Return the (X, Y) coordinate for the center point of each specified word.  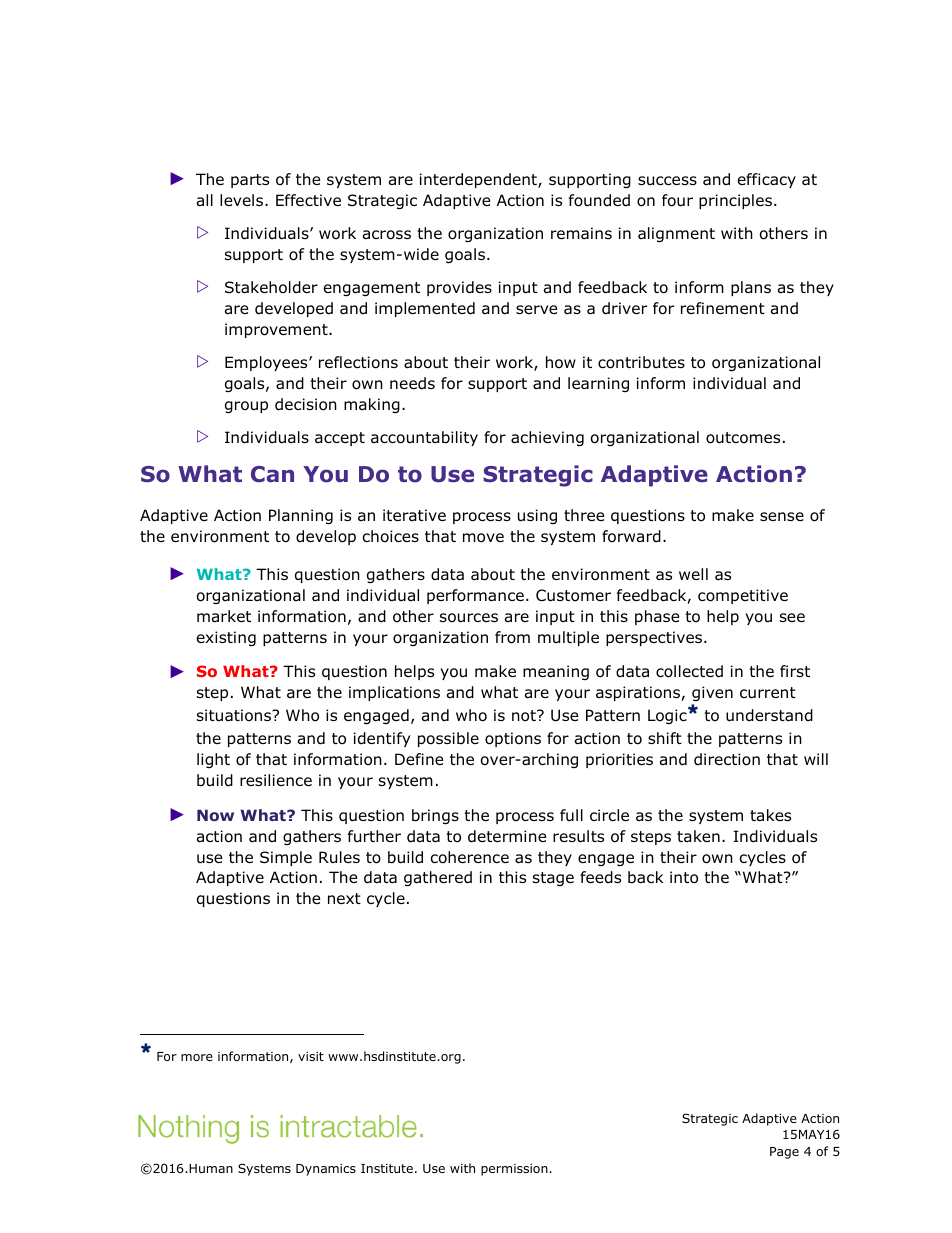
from (512, 637)
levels (243, 200)
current (768, 693)
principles (735, 201)
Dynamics (326, 1170)
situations (235, 715)
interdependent (479, 180)
